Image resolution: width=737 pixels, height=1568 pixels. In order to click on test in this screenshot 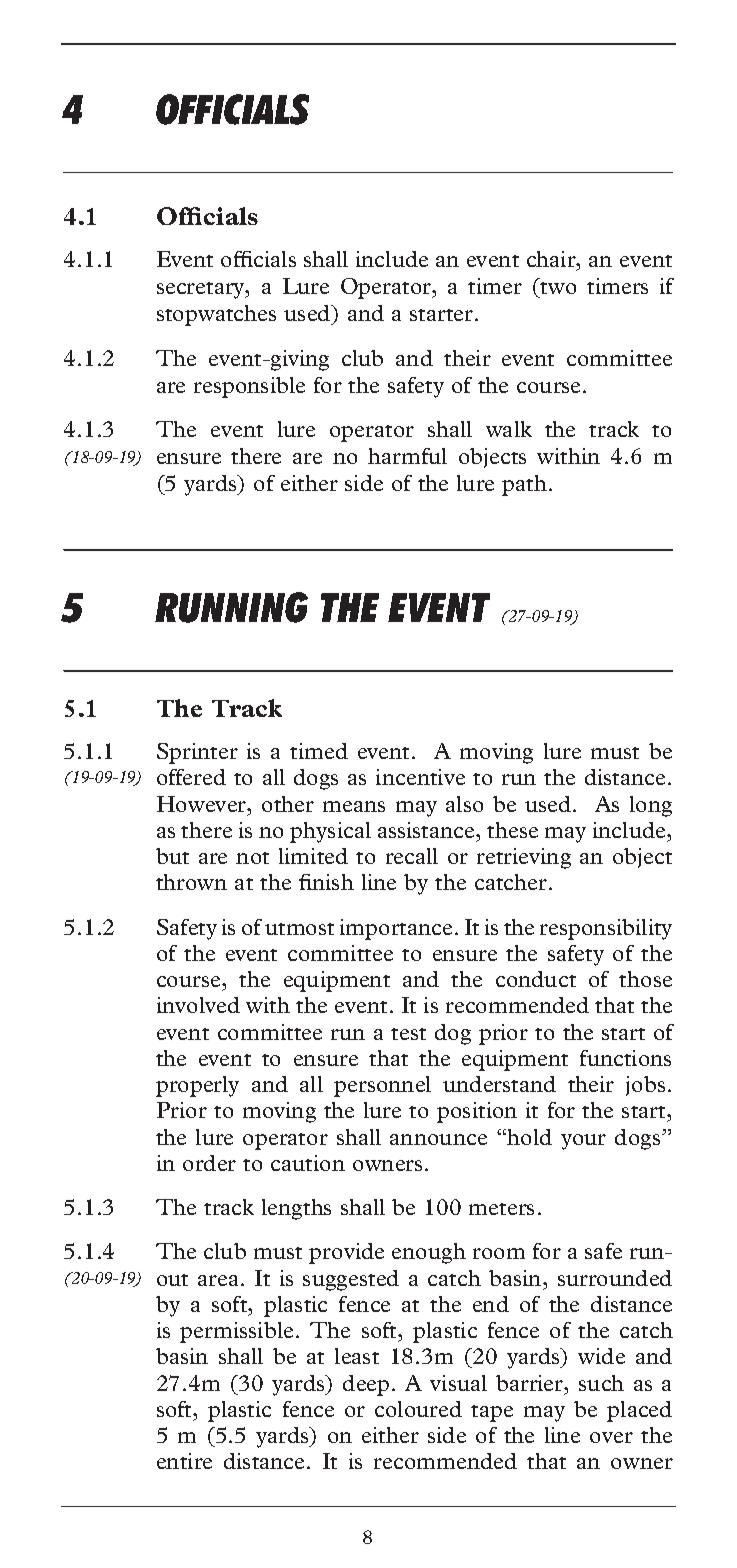, I will do `click(408, 1034)`.
